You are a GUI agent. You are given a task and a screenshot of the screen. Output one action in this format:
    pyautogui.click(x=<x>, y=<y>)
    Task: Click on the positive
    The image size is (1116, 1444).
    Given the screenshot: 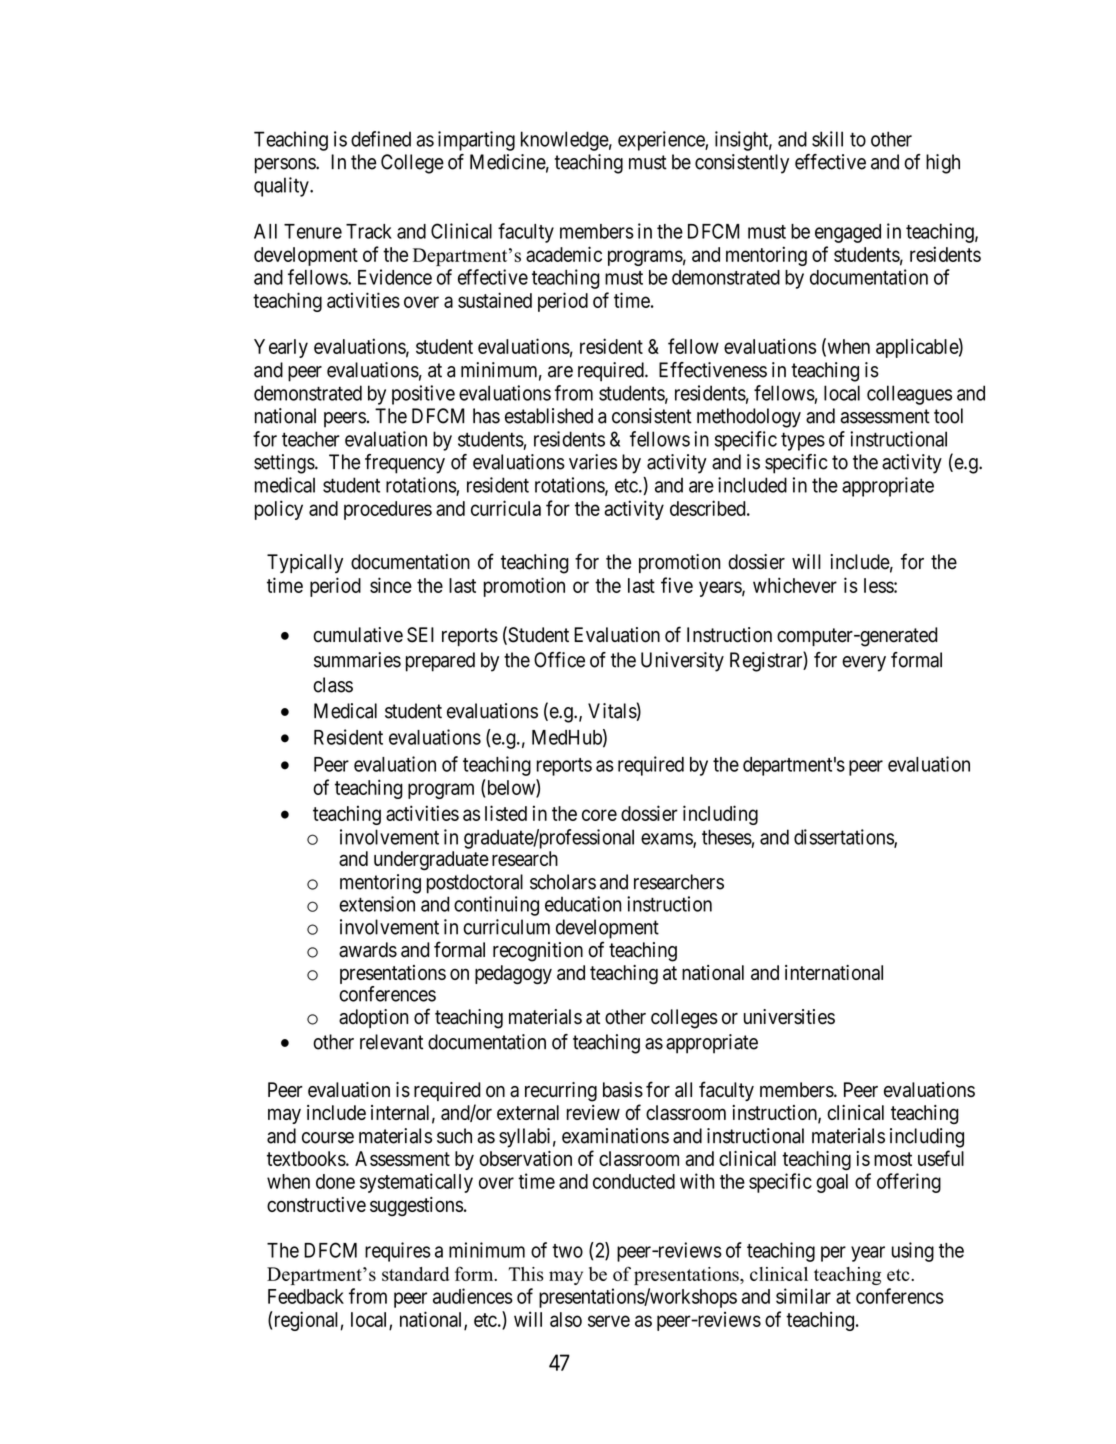 What is the action you would take?
    pyautogui.click(x=423, y=395)
